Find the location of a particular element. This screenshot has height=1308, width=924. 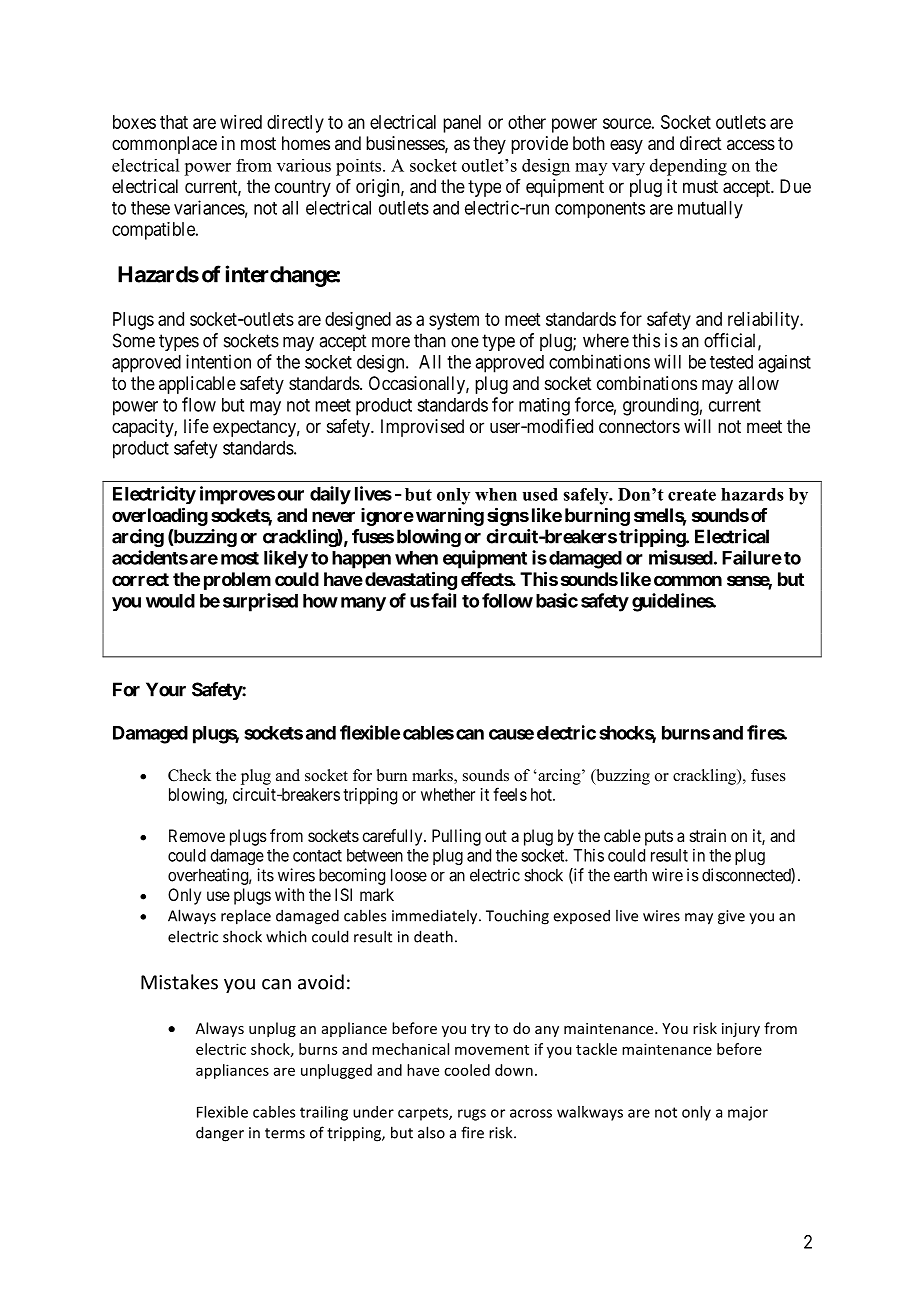

whether is located at coordinates (448, 794).
